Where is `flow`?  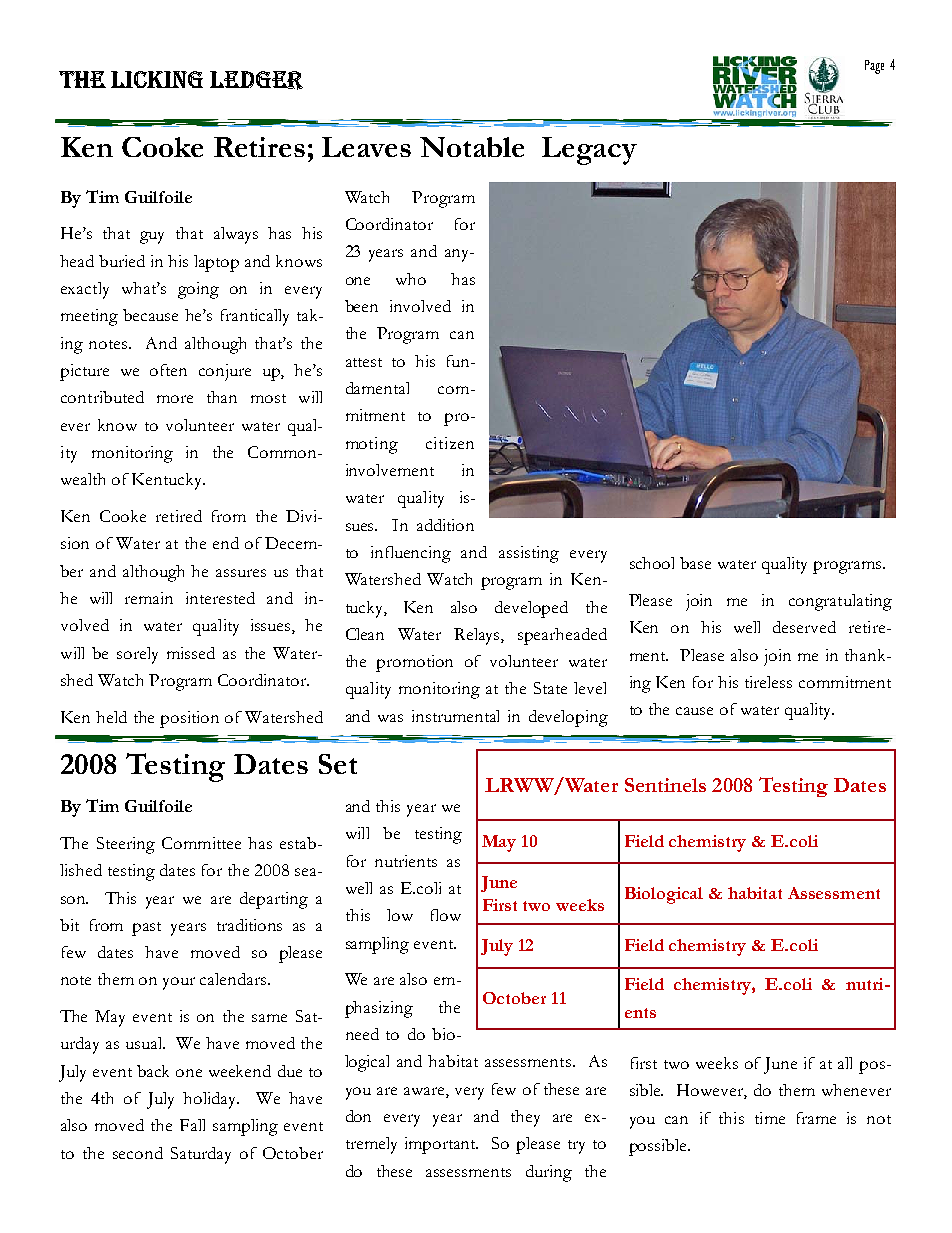
flow is located at coordinates (446, 915).
